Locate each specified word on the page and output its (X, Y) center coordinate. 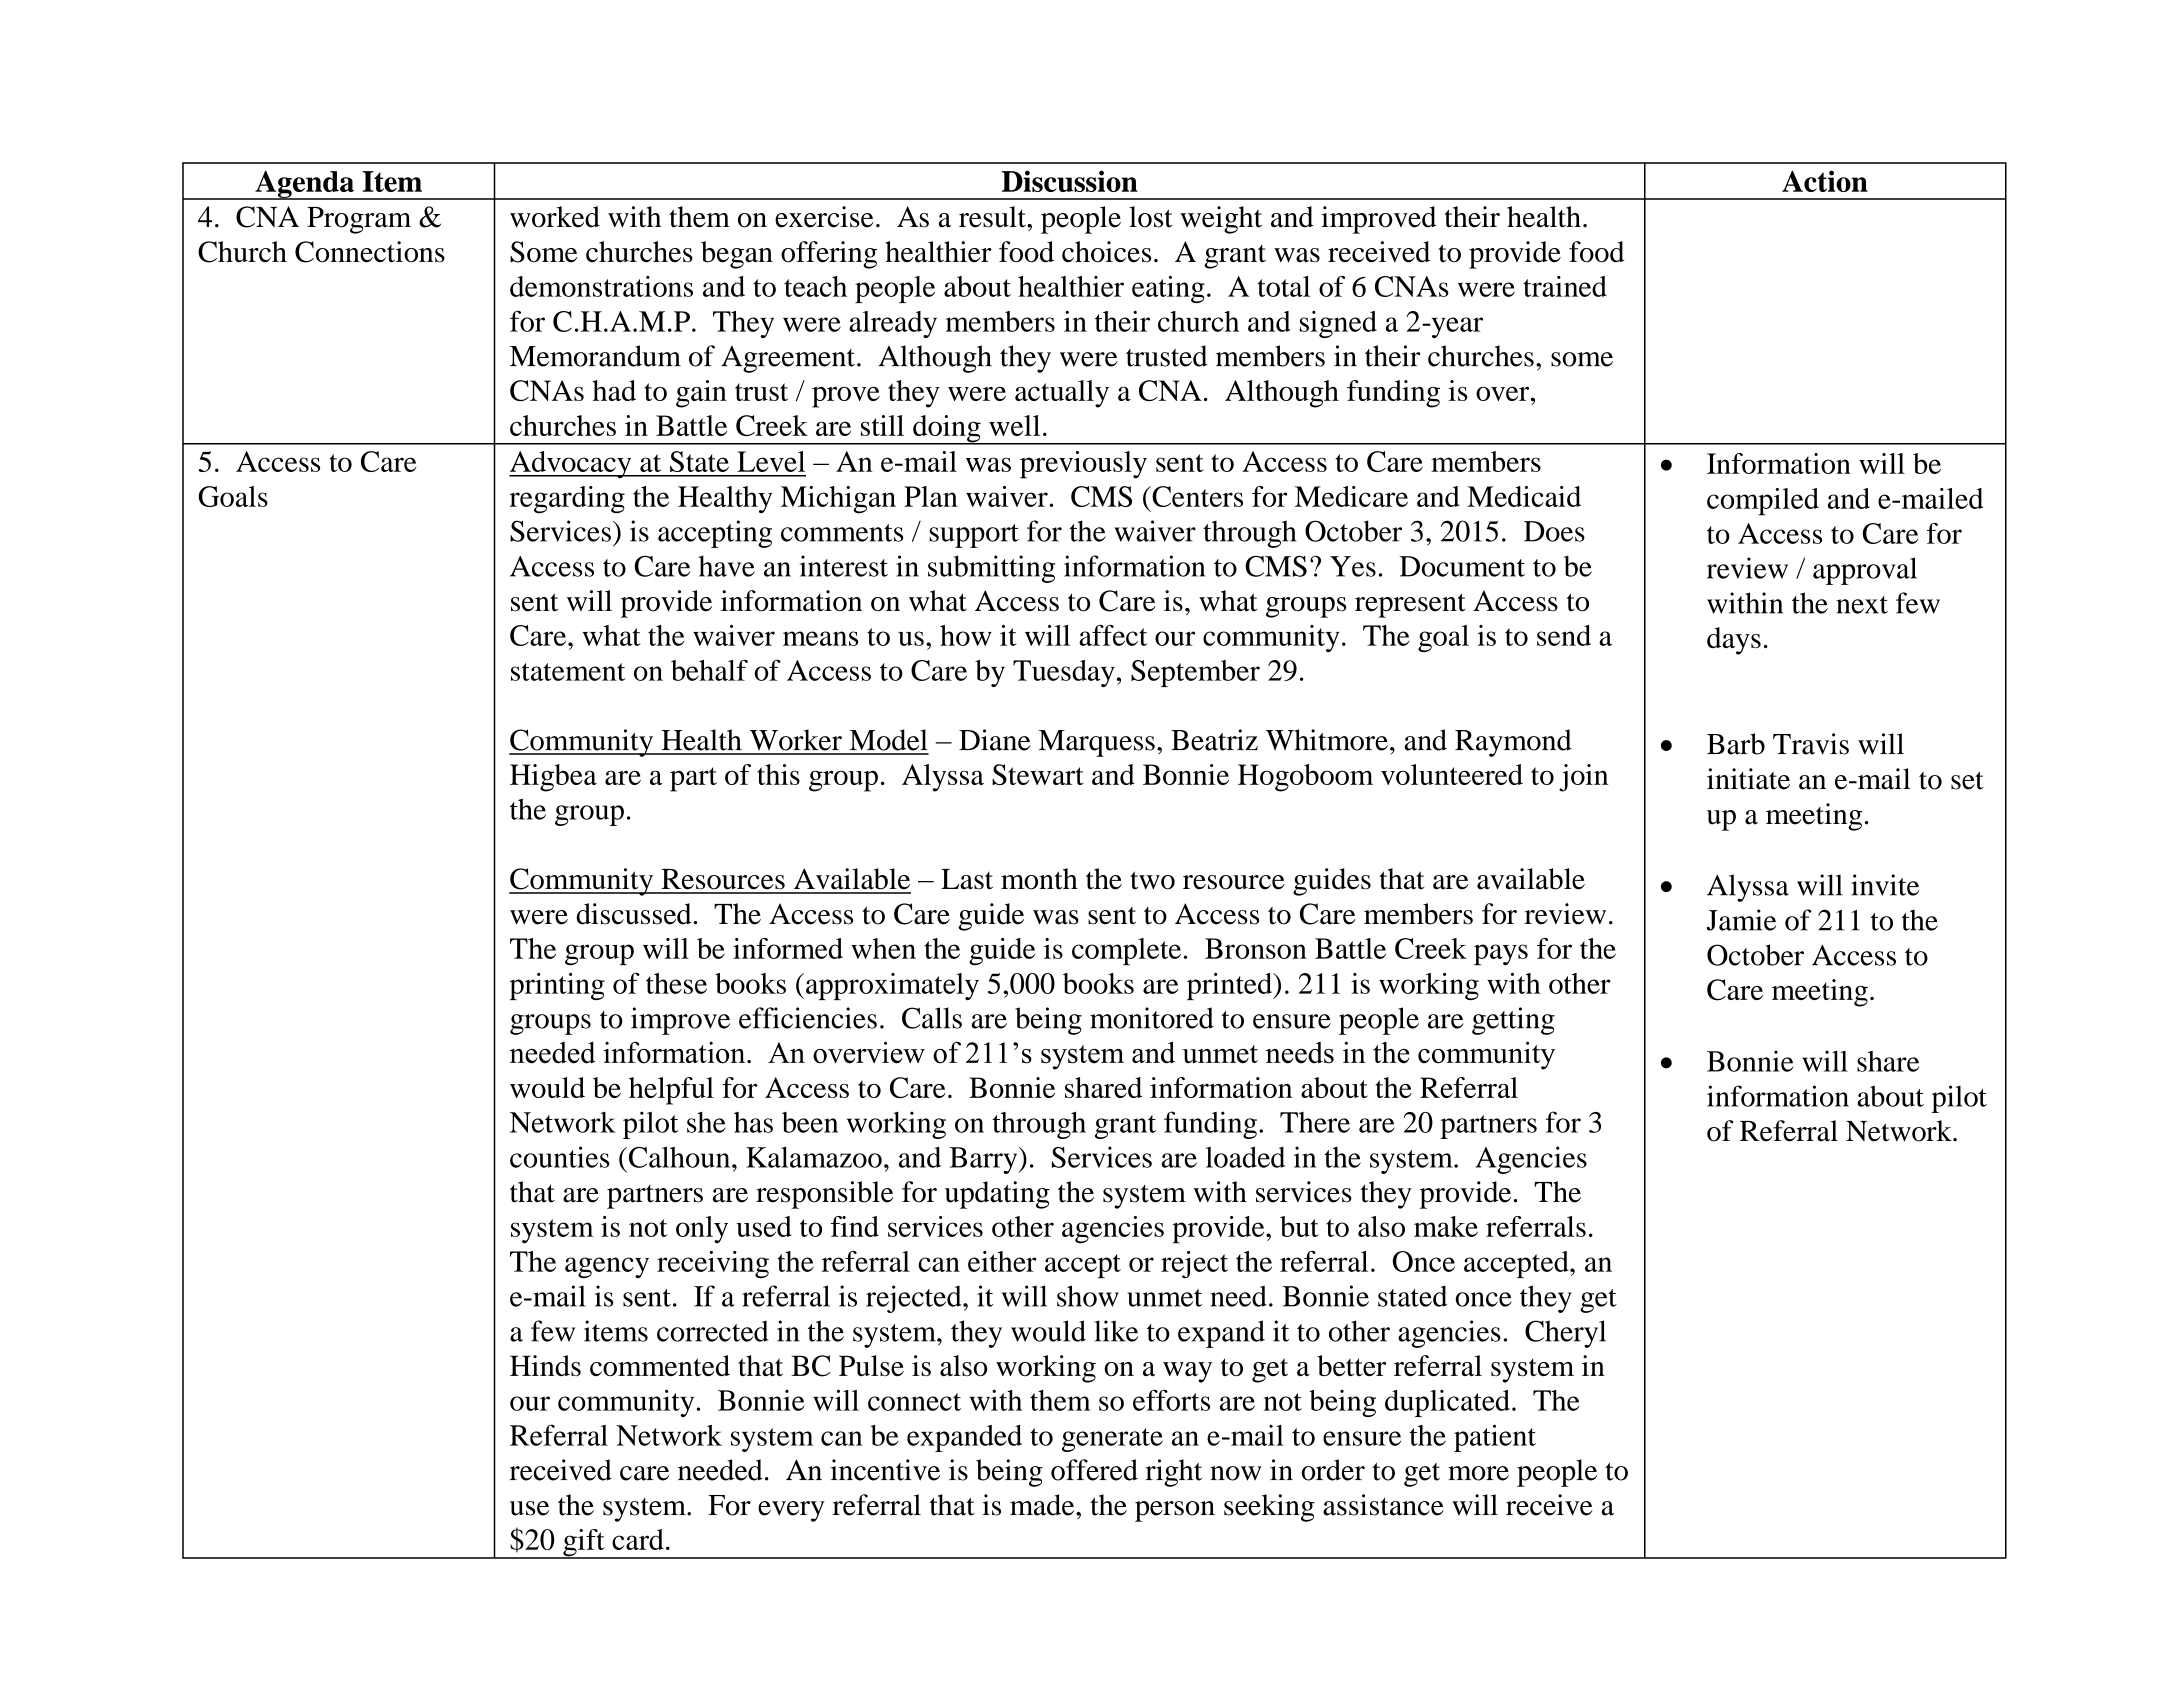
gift (584, 1544)
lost (1151, 217)
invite (1885, 885)
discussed (634, 914)
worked (555, 217)
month (1039, 879)
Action (1825, 181)
